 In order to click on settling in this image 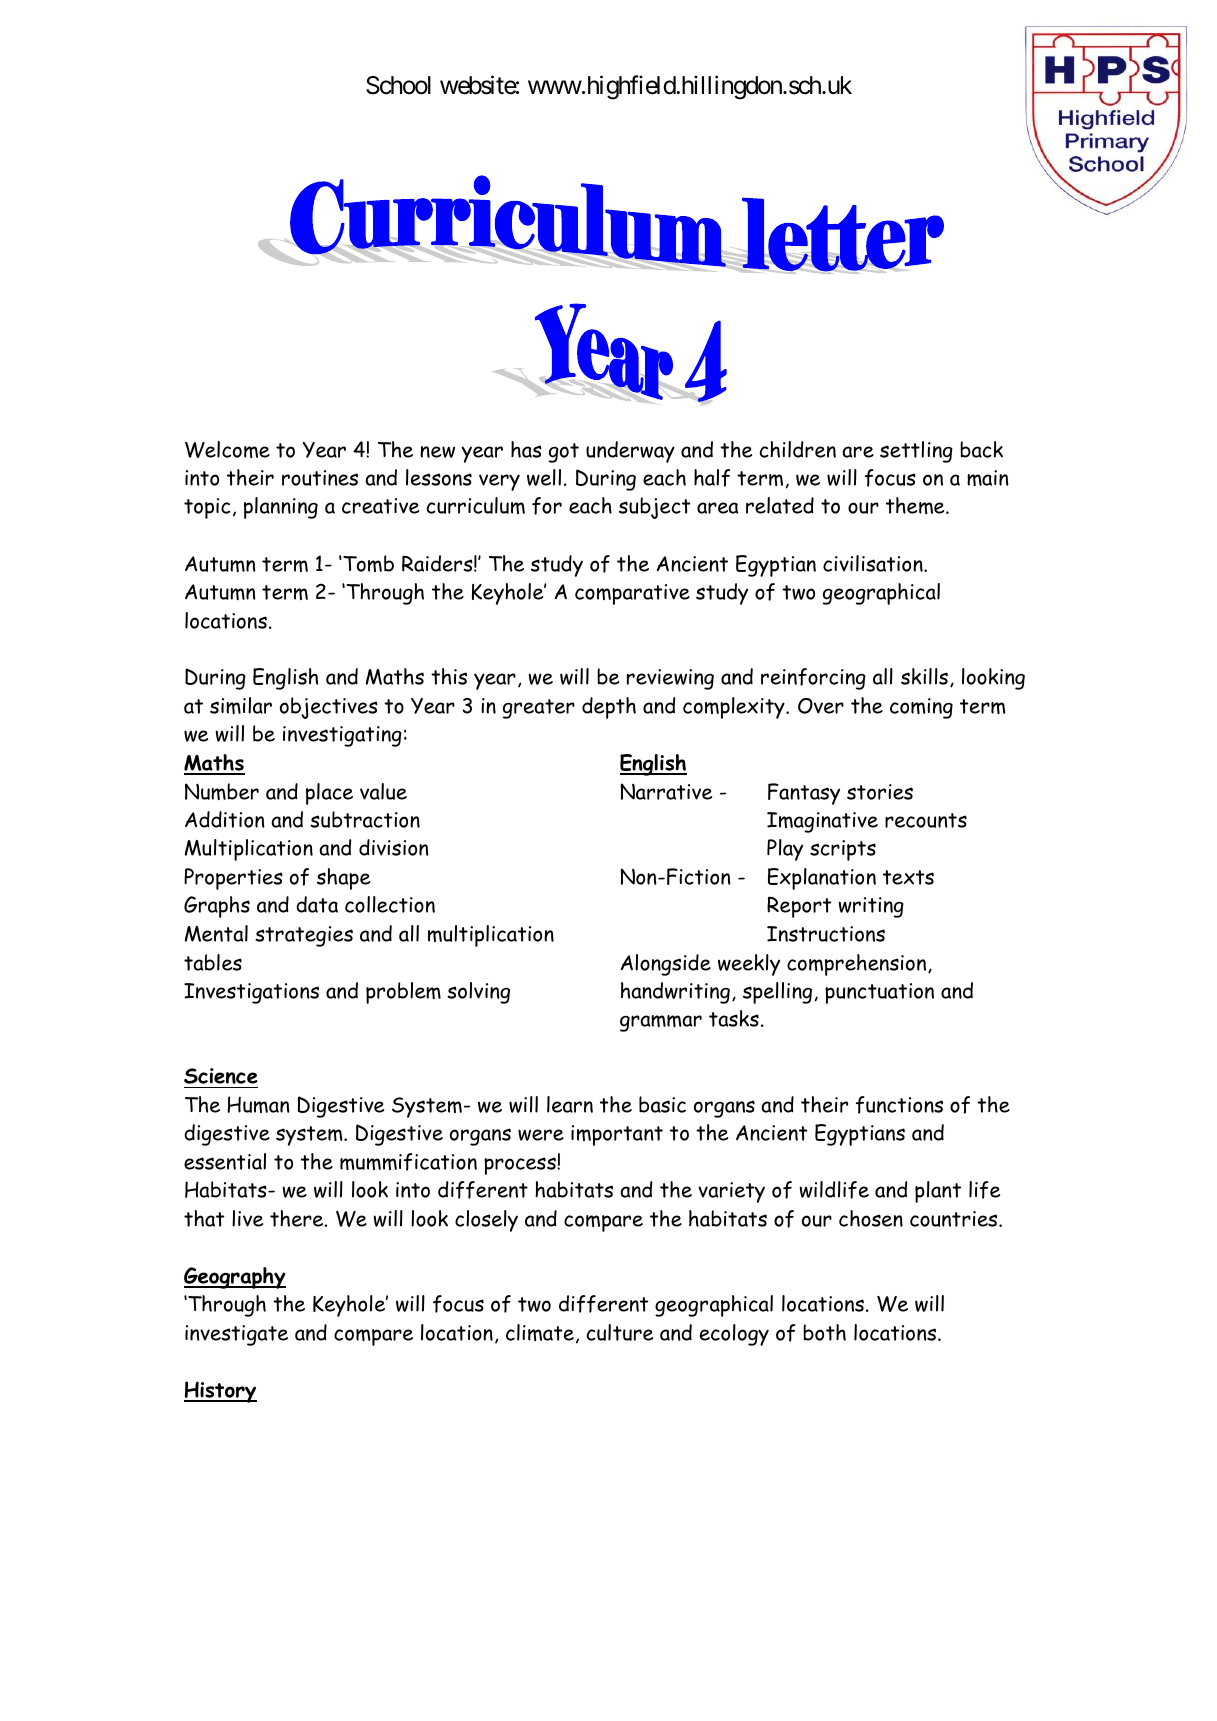, I will do `click(916, 452)`.
